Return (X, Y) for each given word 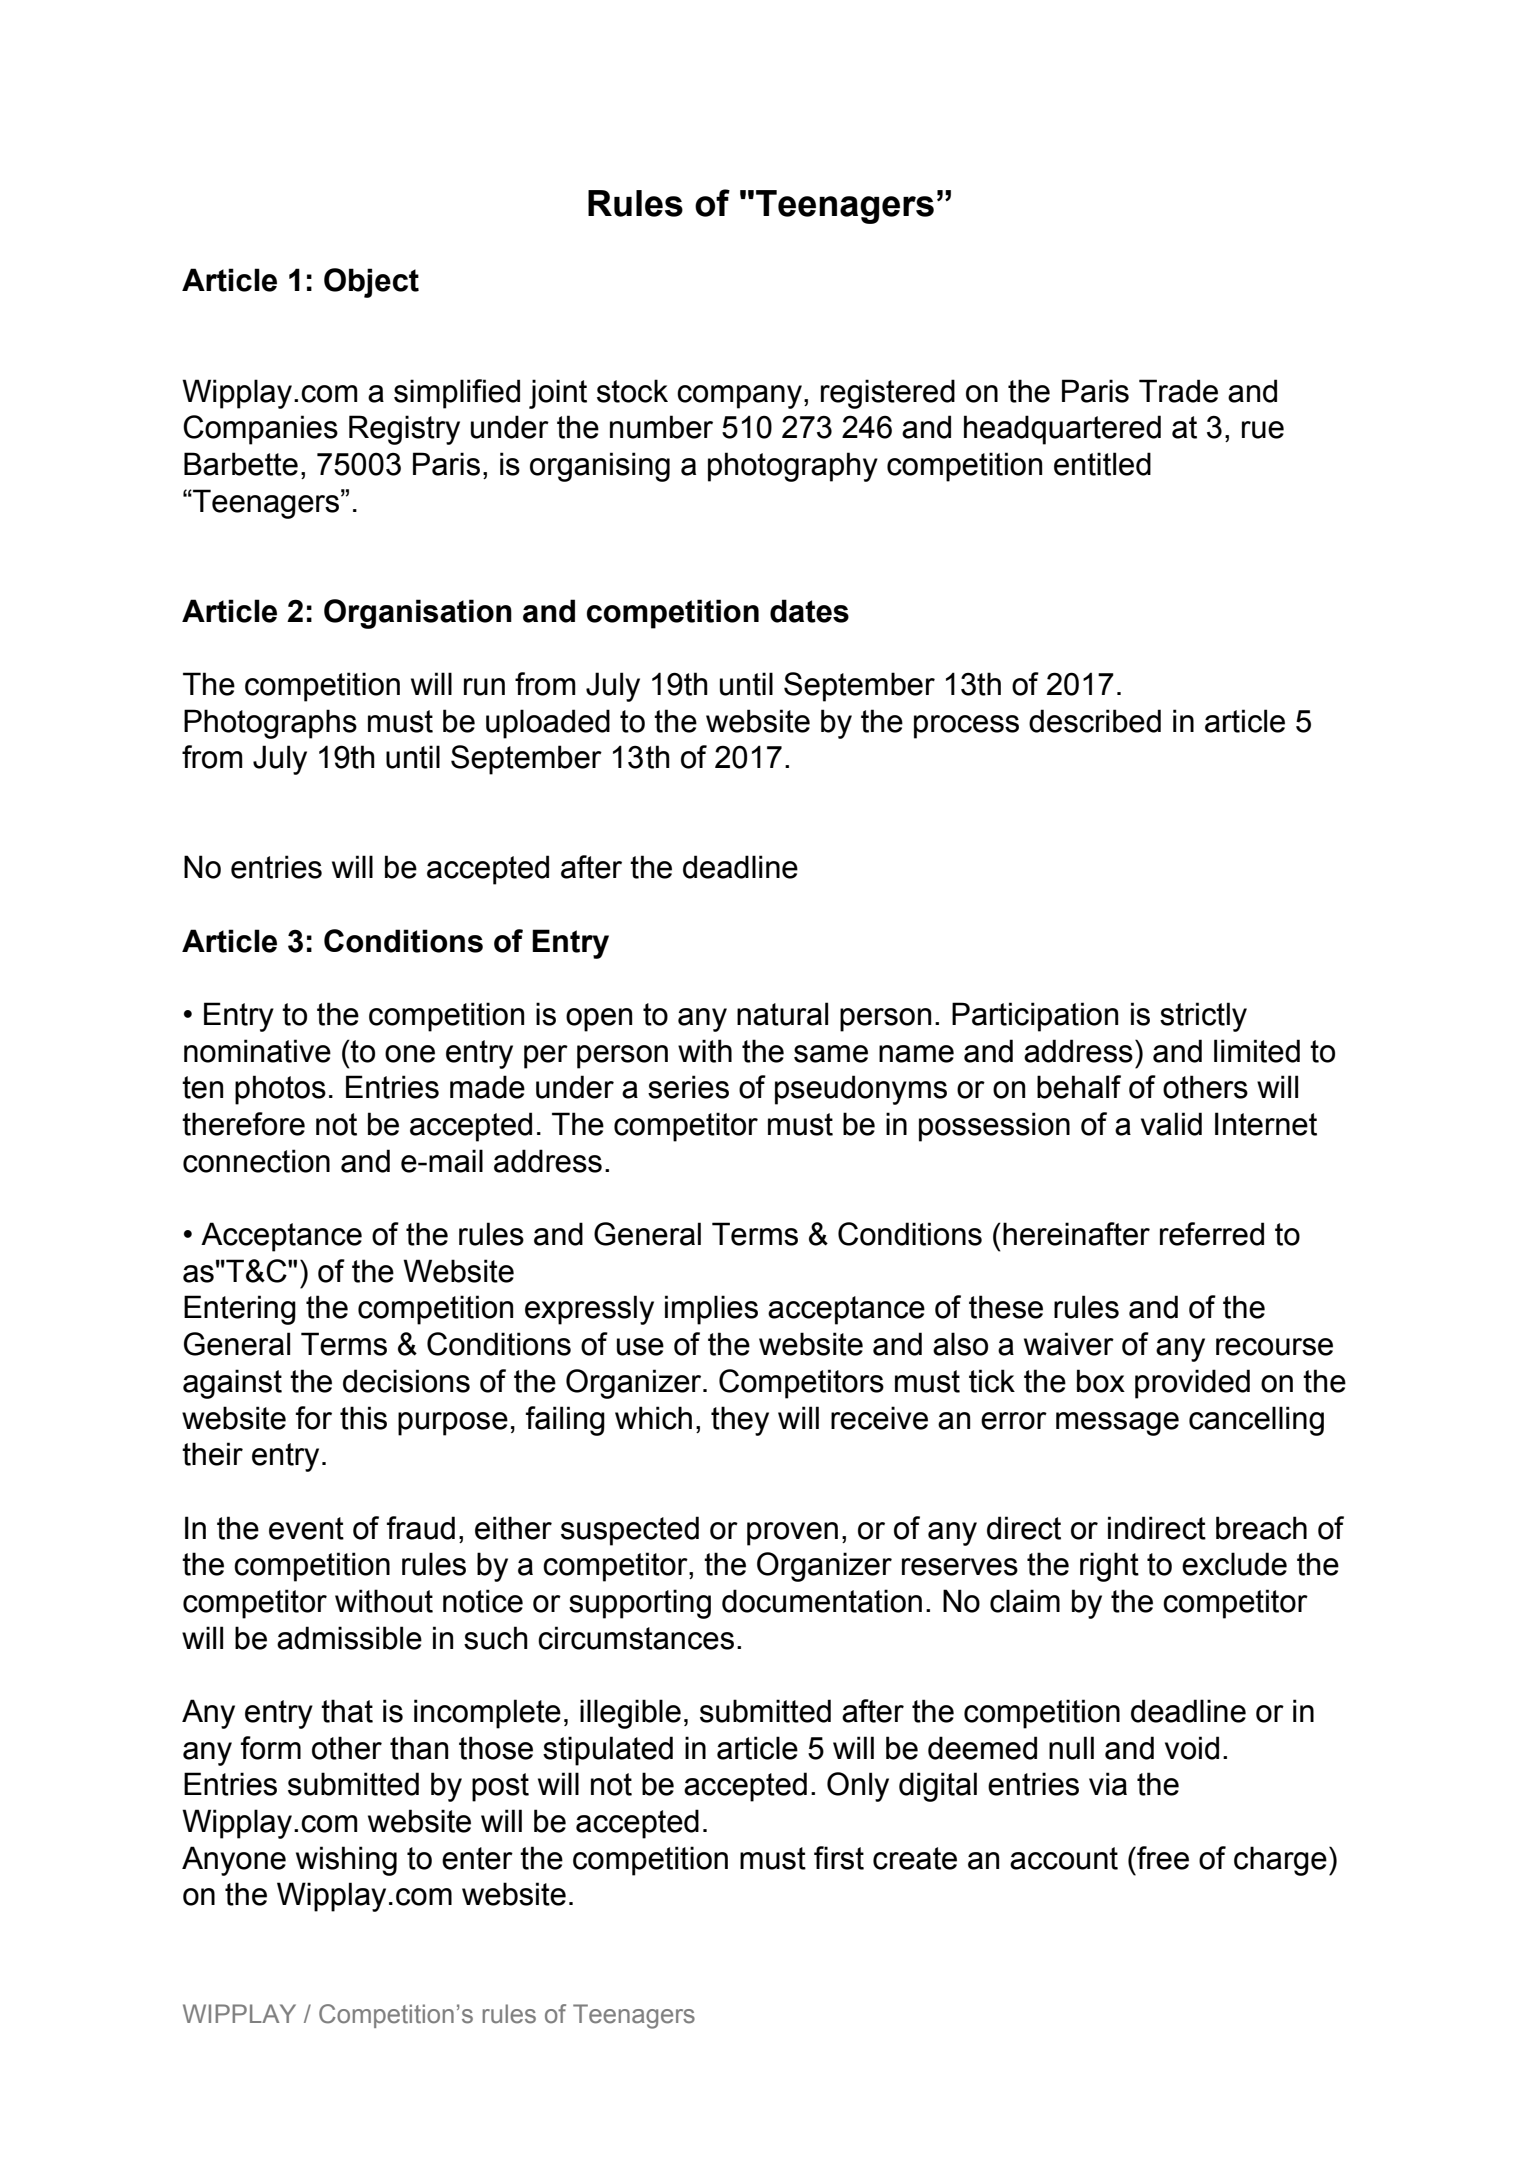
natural (782, 1014)
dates (809, 611)
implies (711, 1310)
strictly (1203, 1017)
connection (256, 1161)
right (1109, 1567)
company (739, 397)
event (306, 1528)
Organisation (418, 614)
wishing (346, 1861)
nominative (257, 1051)
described (1095, 721)
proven (792, 1534)
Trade (1178, 391)
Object (371, 283)
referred (1212, 1234)
